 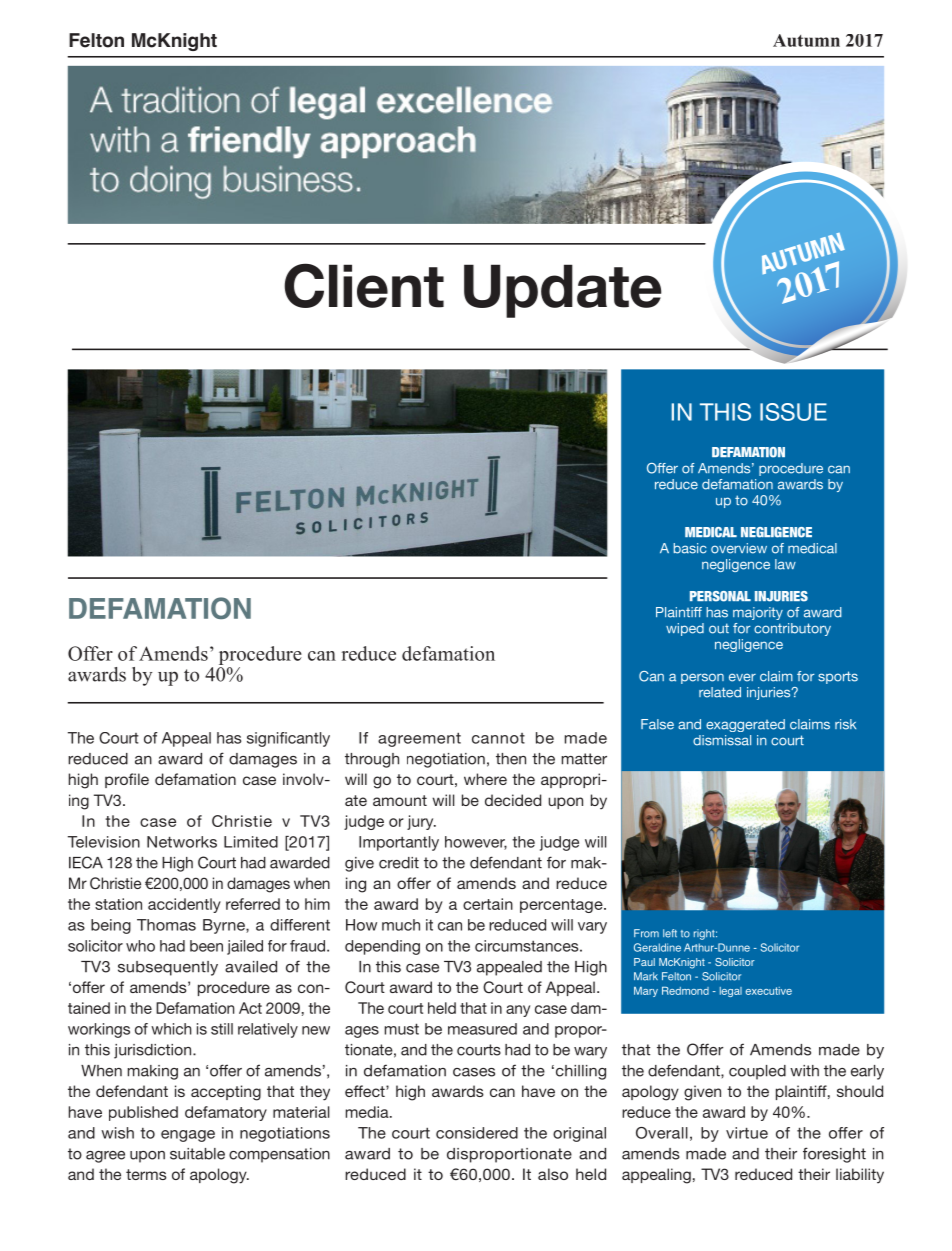 What do you see at coordinates (793, 412) in the page?
I see `ISSUE` at bounding box center [793, 412].
